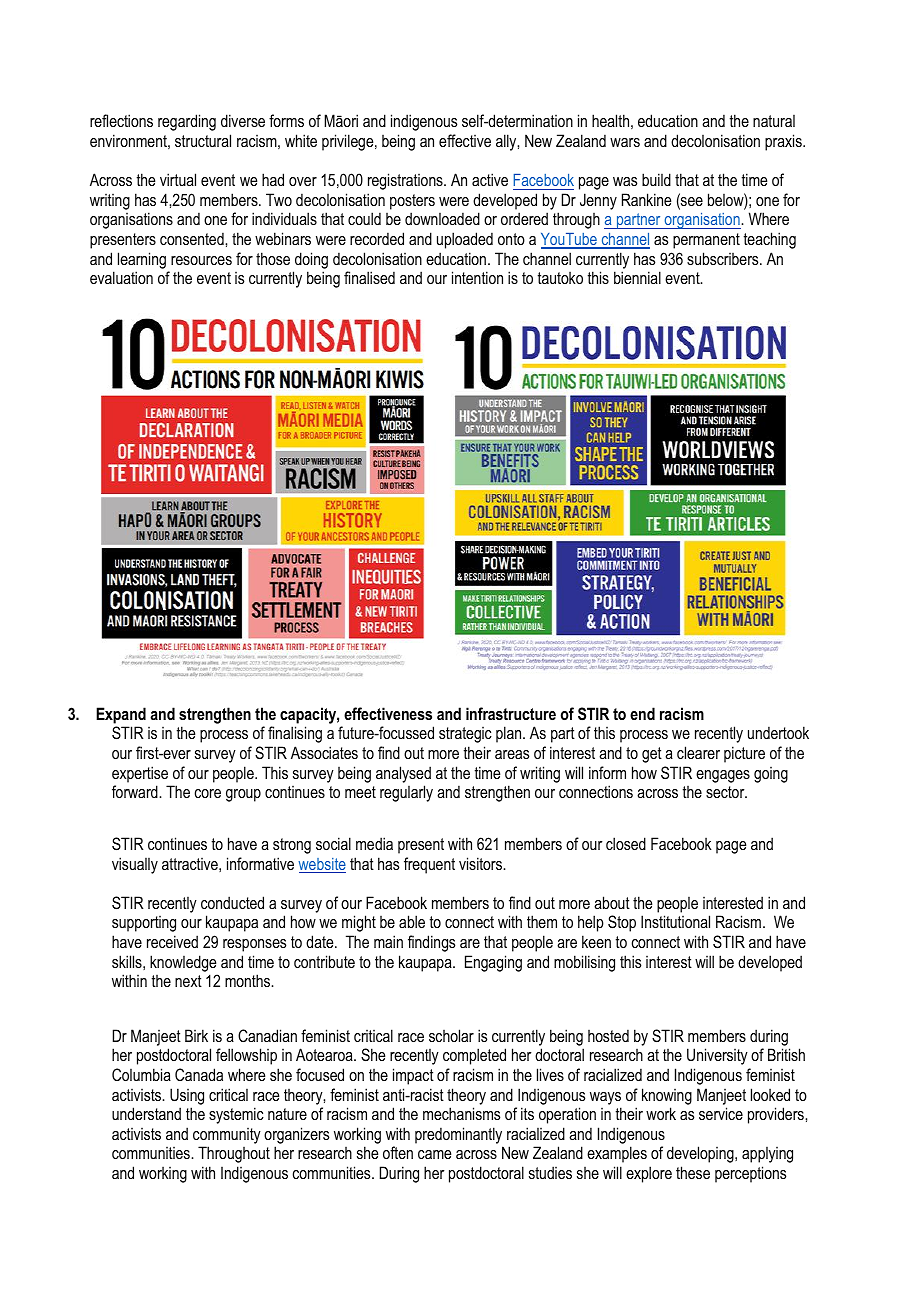 The image size is (924, 1308). Describe the element at coordinates (637, 277) in the image. I see `biennial` at that location.
